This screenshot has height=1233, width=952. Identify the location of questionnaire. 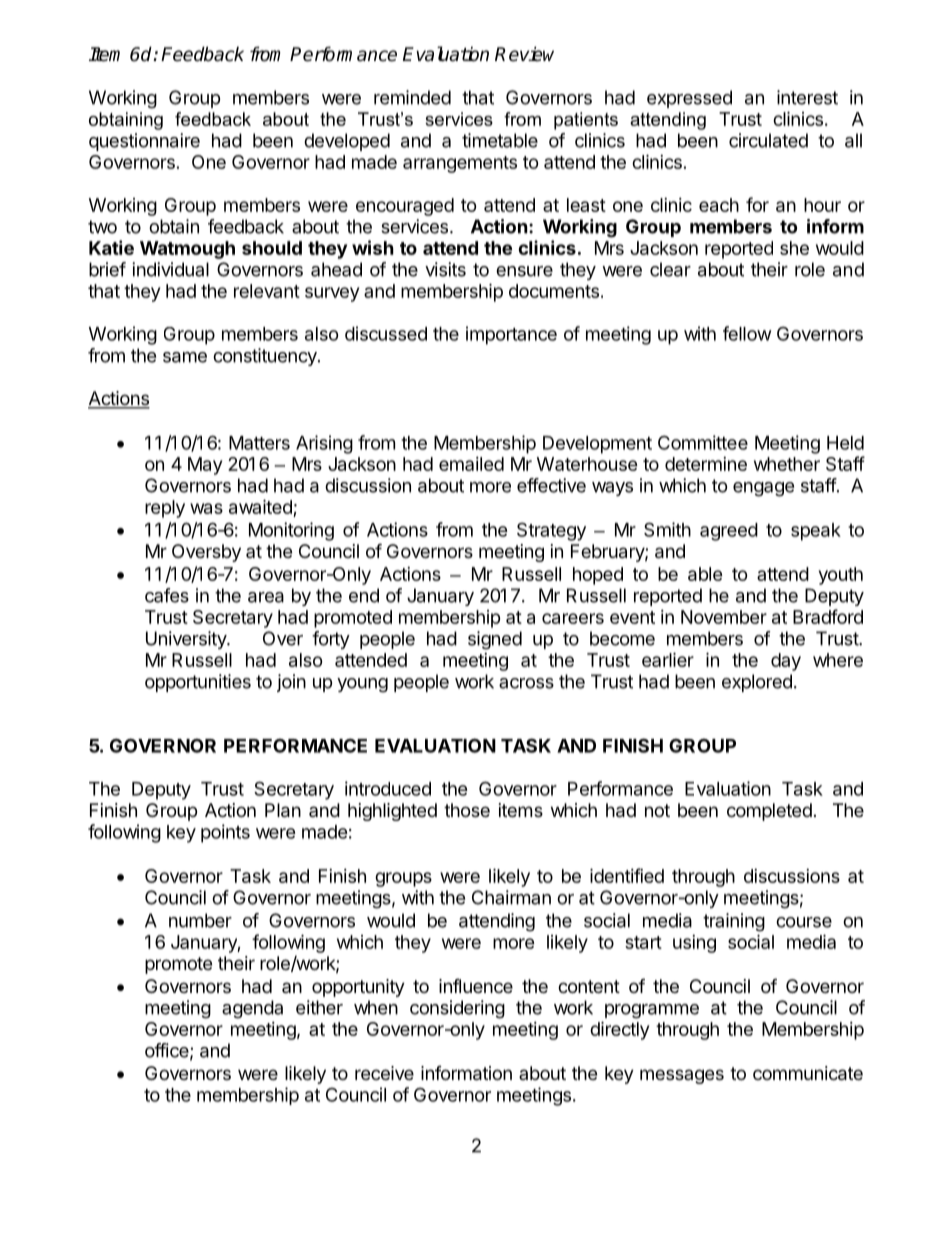
(144, 142).
